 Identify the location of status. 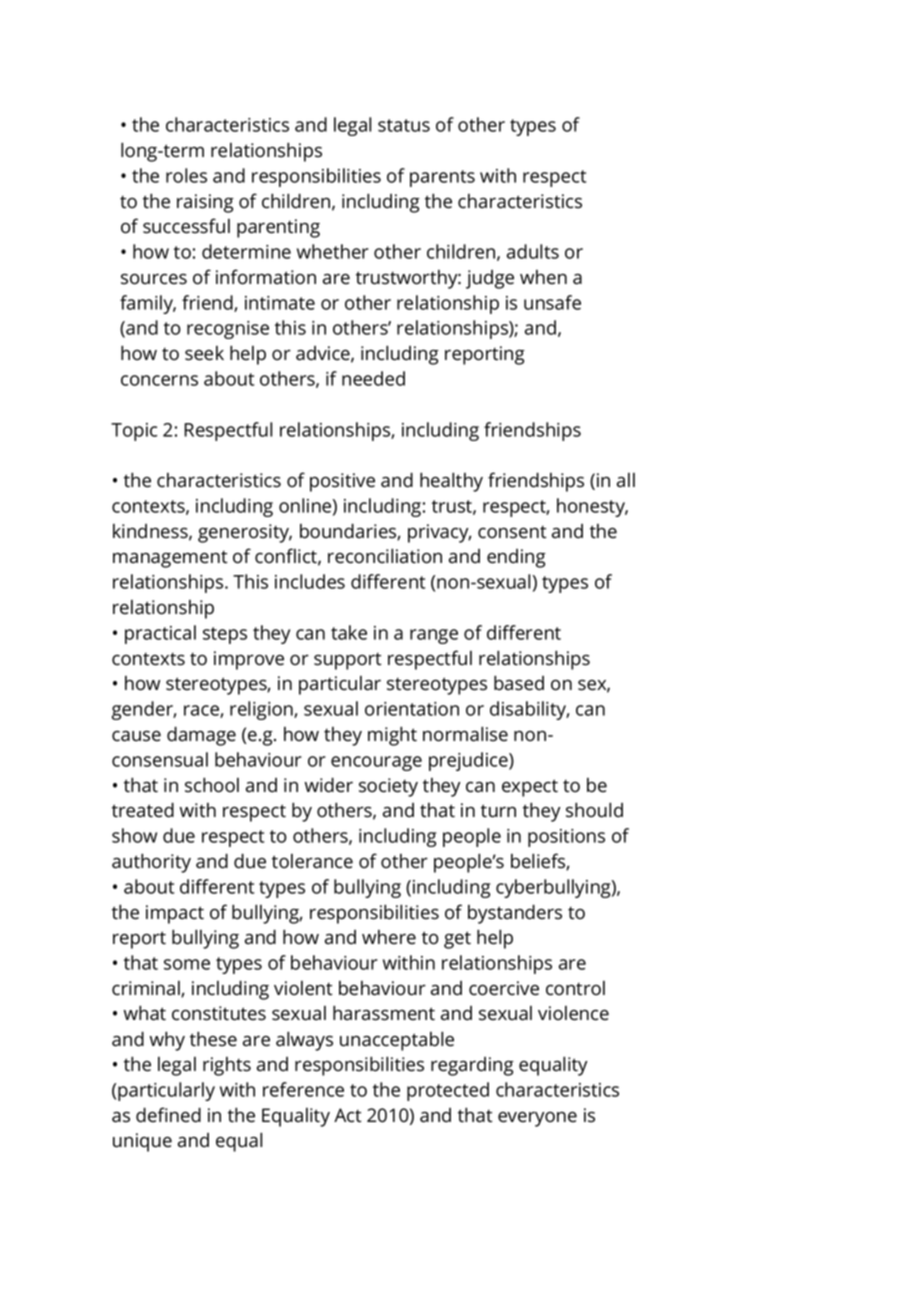
(404, 125).
